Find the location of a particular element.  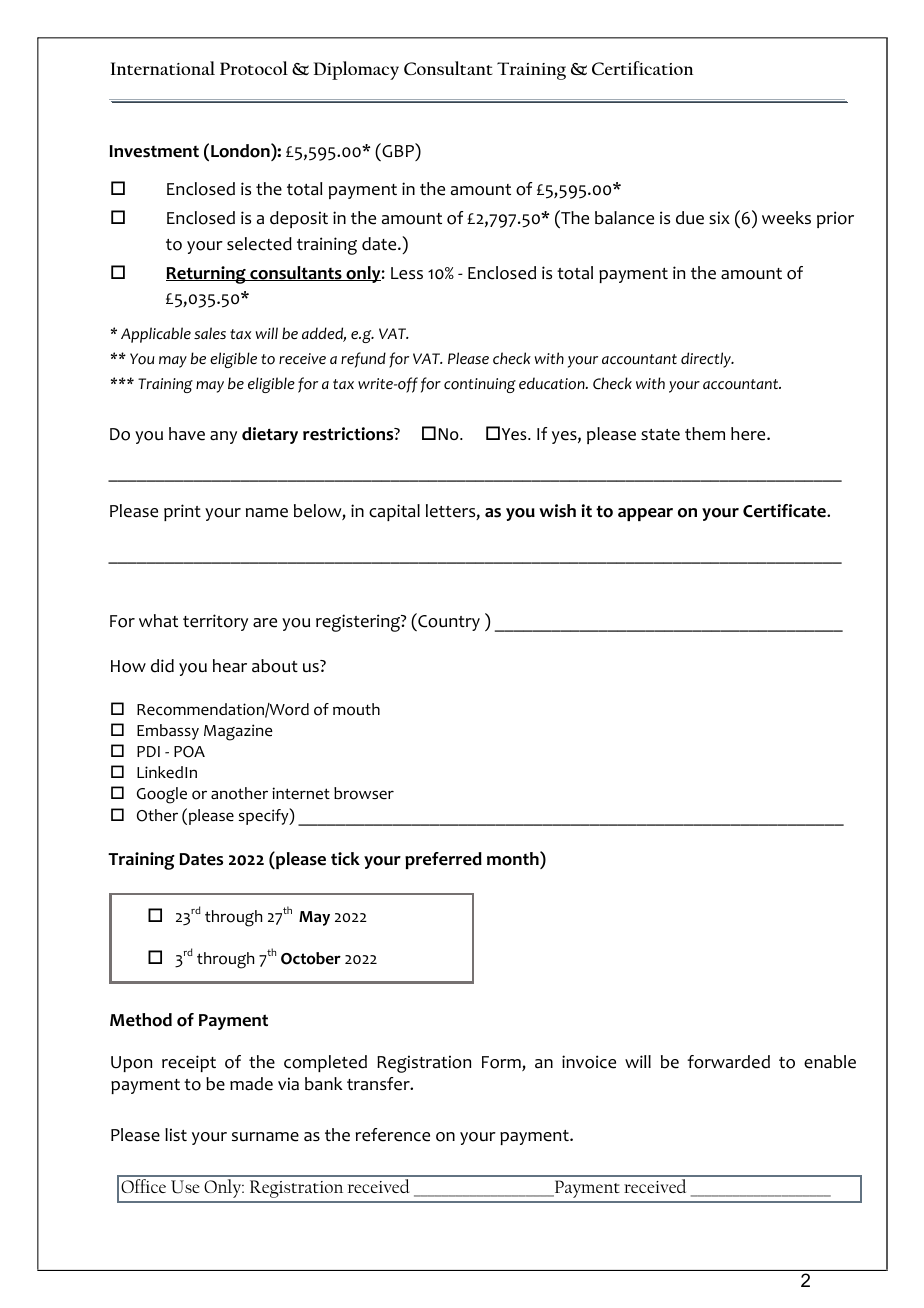

Country is located at coordinates (448, 622).
